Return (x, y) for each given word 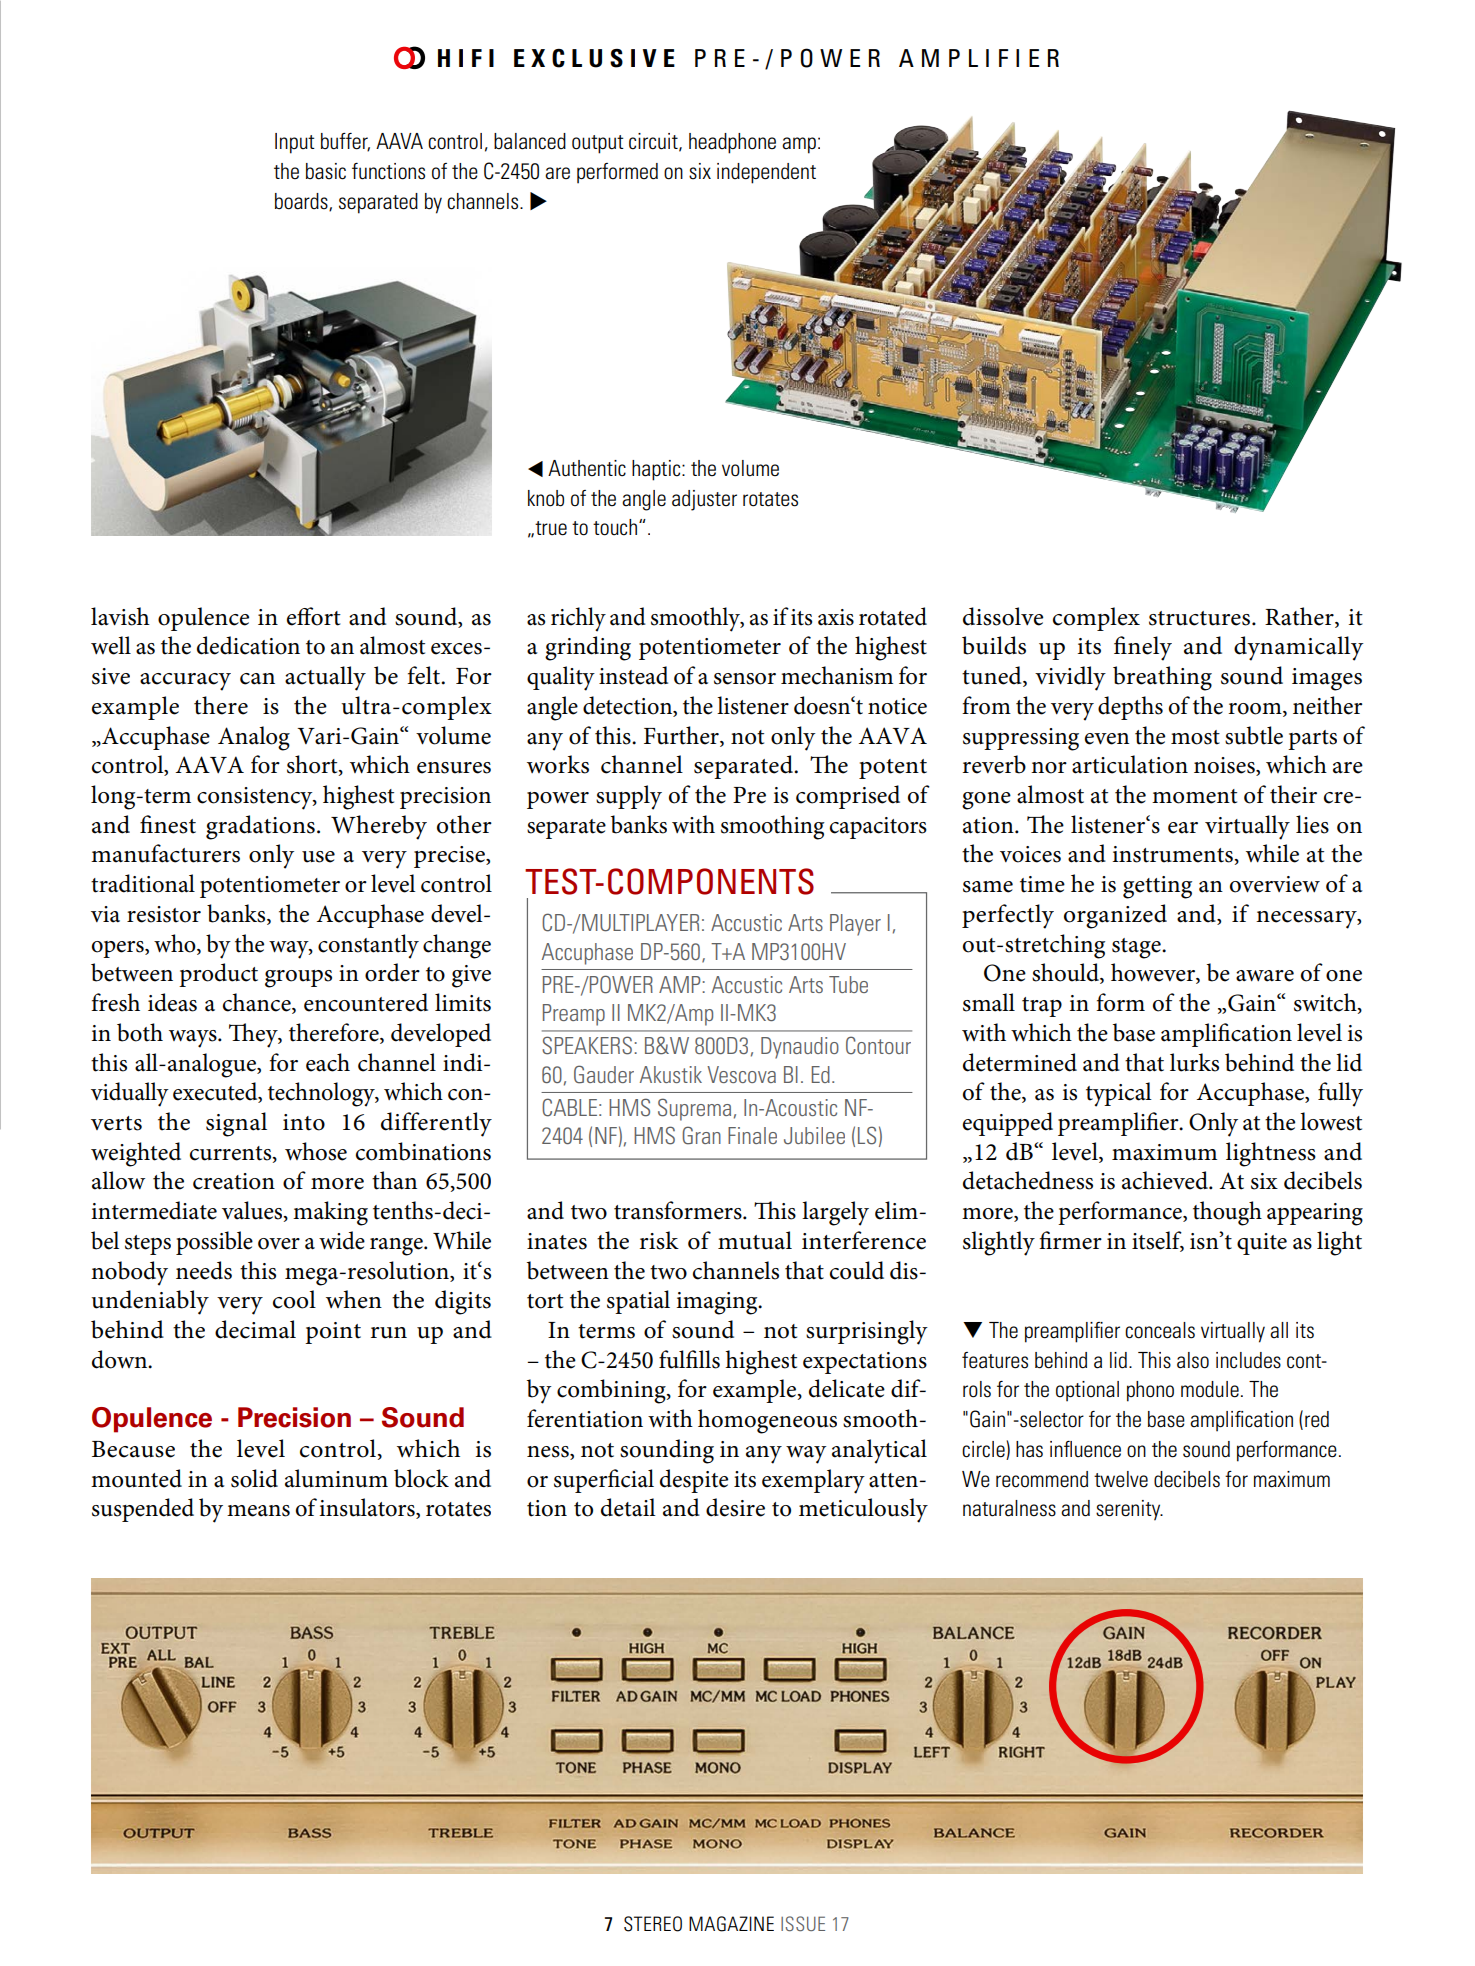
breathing (1162, 678)
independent (766, 173)
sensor (745, 679)
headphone (732, 143)
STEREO (653, 1924)
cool (294, 1299)
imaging (718, 1303)
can (257, 679)
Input (295, 143)
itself (1158, 1241)
